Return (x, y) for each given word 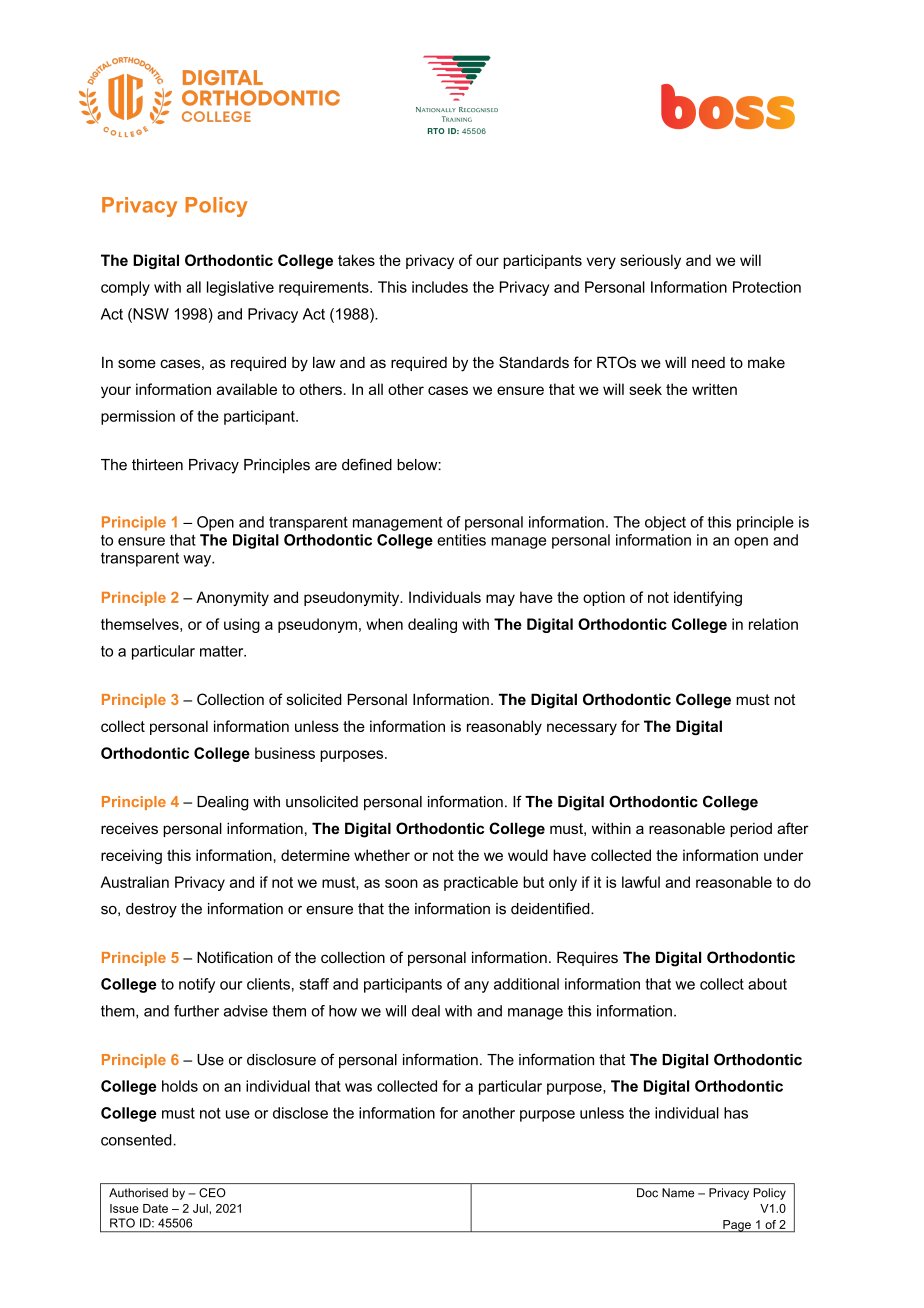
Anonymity (232, 598)
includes (440, 287)
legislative (240, 288)
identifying (708, 598)
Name (678, 1193)
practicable (481, 883)
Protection (767, 287)
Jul (201, 1208)
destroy (151, 910)
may (500, 600)
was (358, 1087)
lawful (641, 882)
